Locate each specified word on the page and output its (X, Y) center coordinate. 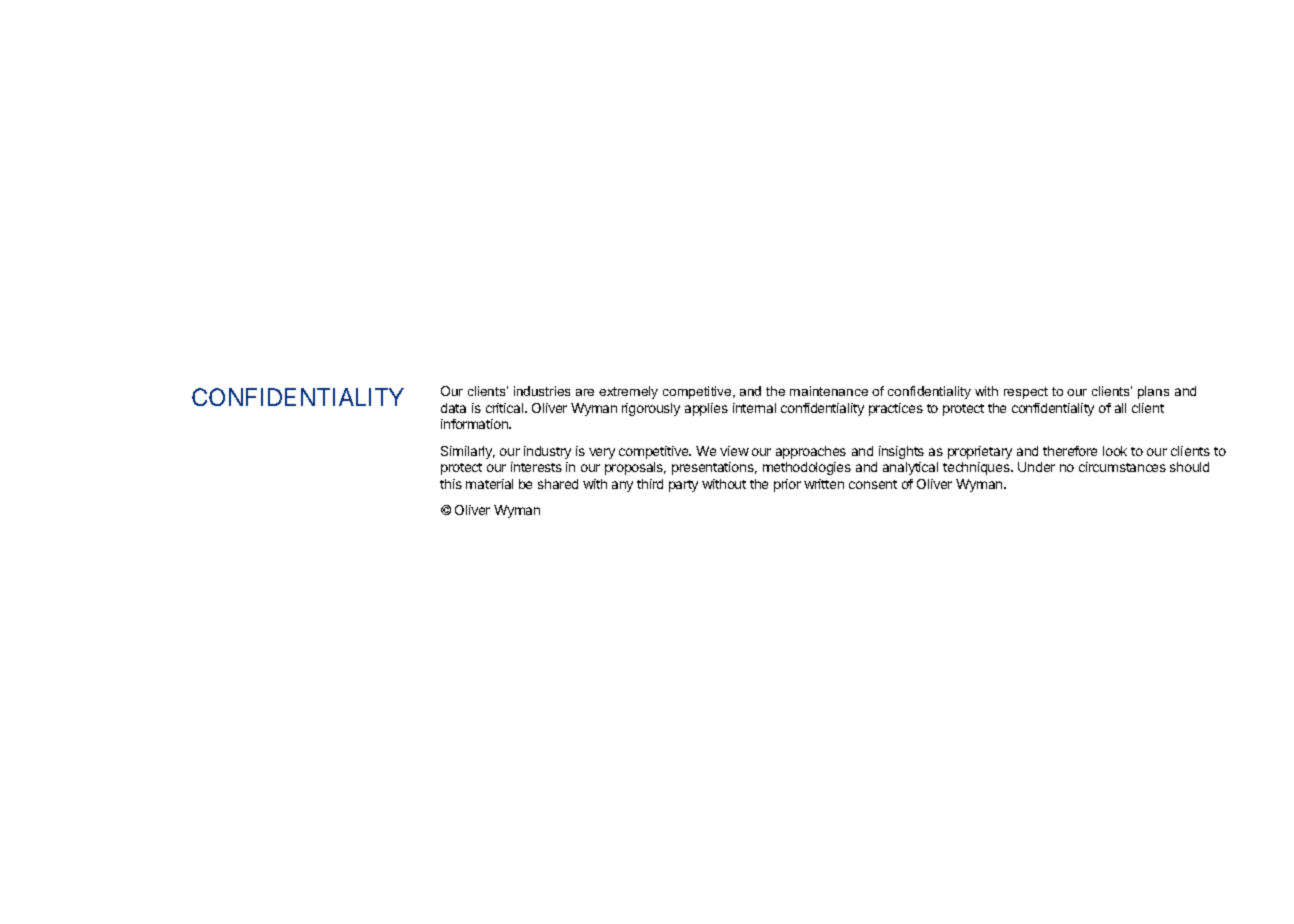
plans (1153, 392)
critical (506, 408)
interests (536, 467)
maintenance (829, 391)
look (1115, 451)
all (1120, 408)
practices (896, 409)
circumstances (1122, 467)
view (734, 451)
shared (558, 484)
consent (873, 484)
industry (547, 452)
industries (542, 391)
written (824, 484)
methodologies (807, 468)
